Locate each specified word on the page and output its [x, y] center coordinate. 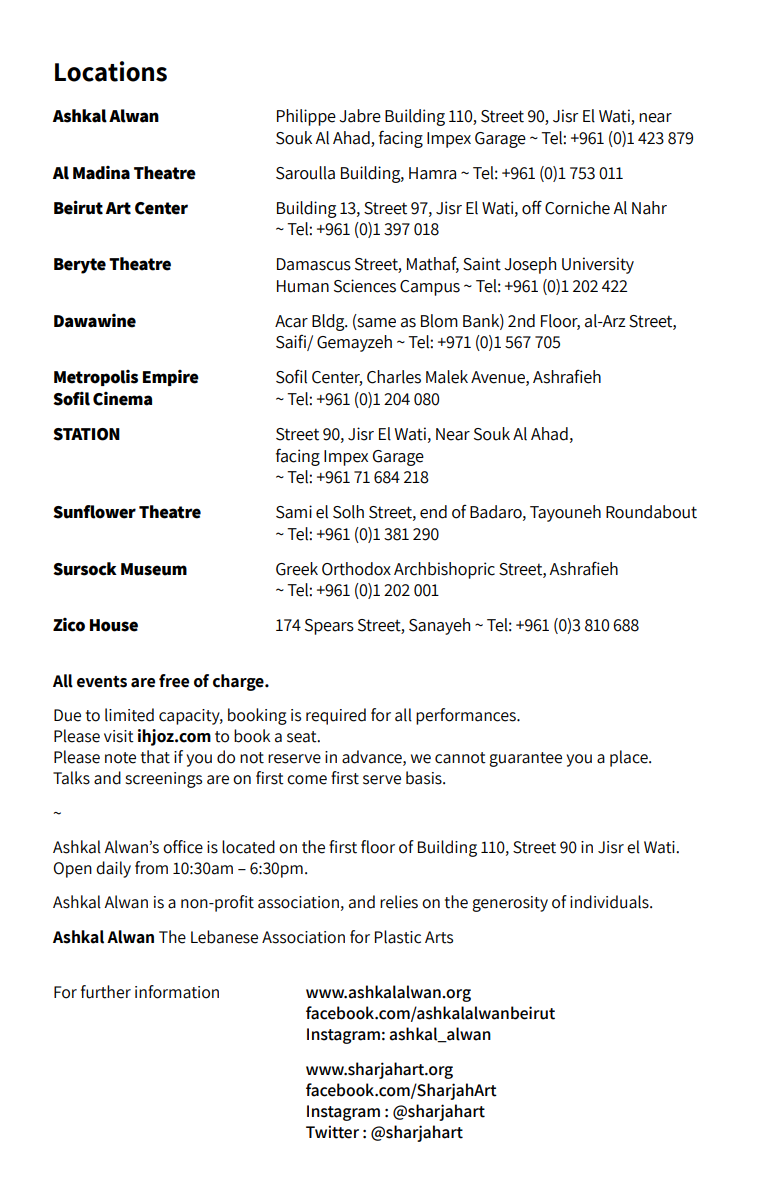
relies [399, 902]
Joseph [530, 265]
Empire [171, 378]
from [151, 868]
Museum [154, 569]
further [106, 992]
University [598, 265]
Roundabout [651, 512]
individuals [610, 902]
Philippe [306, 117]
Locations [111, 71]
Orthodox [356, 569]
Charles [394, 377]
